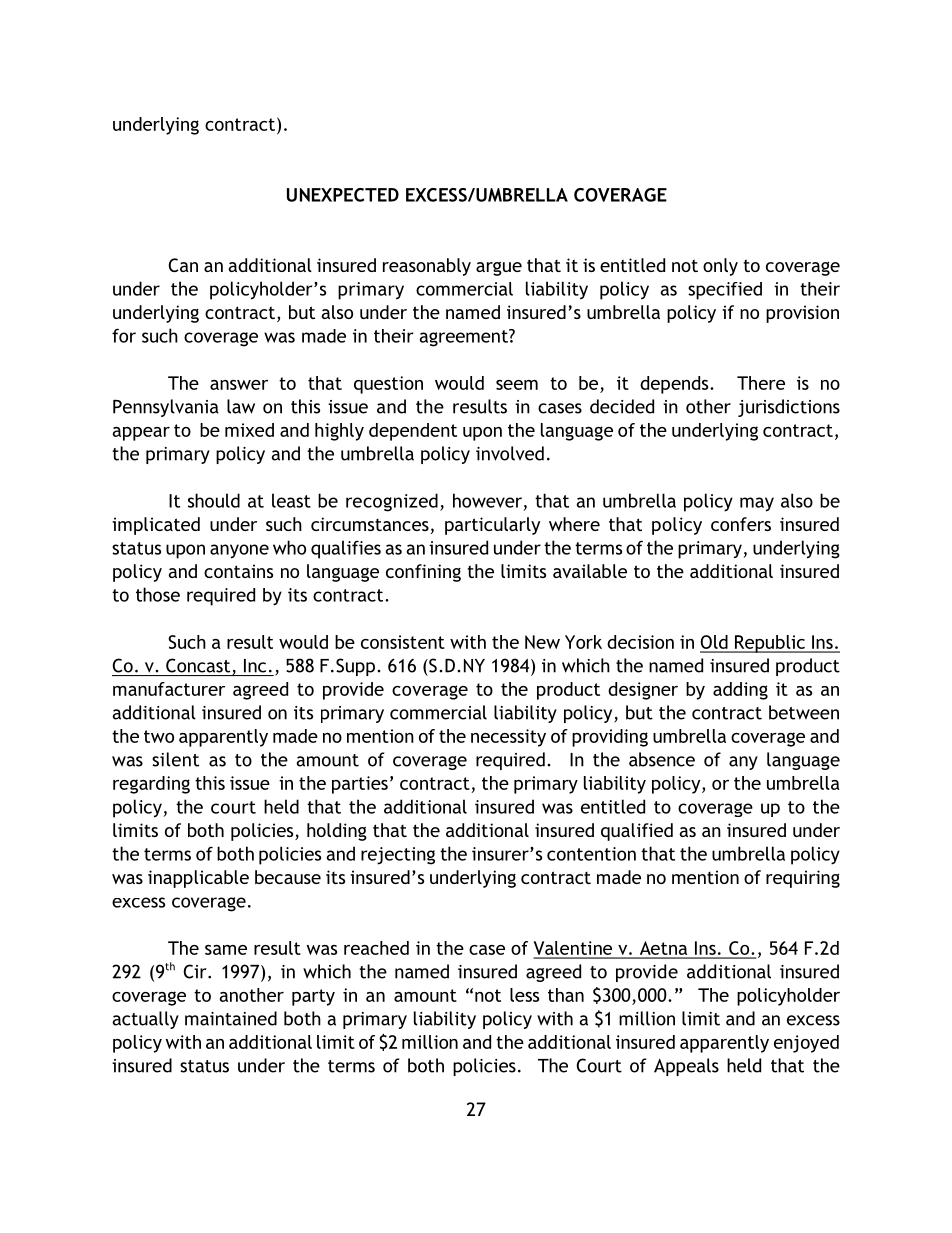 The image size is (952, 1233). Describe the element at coordinates (686, 1067) in the image. I see `Appeals` at that location.
